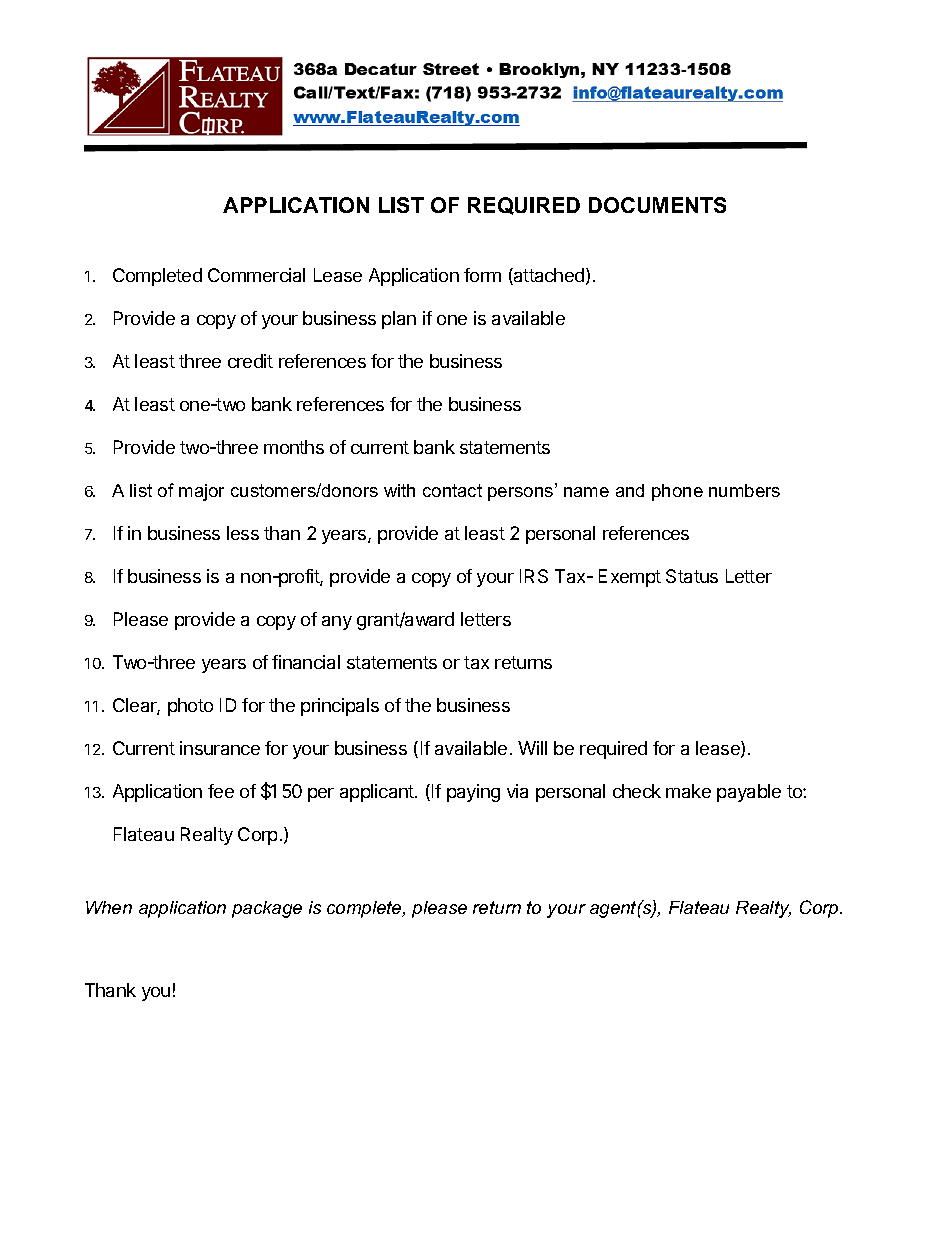 This image has height=1233, width=952. Describe the element at coordinates (201, 492) in the image. I see `major` at that location.
